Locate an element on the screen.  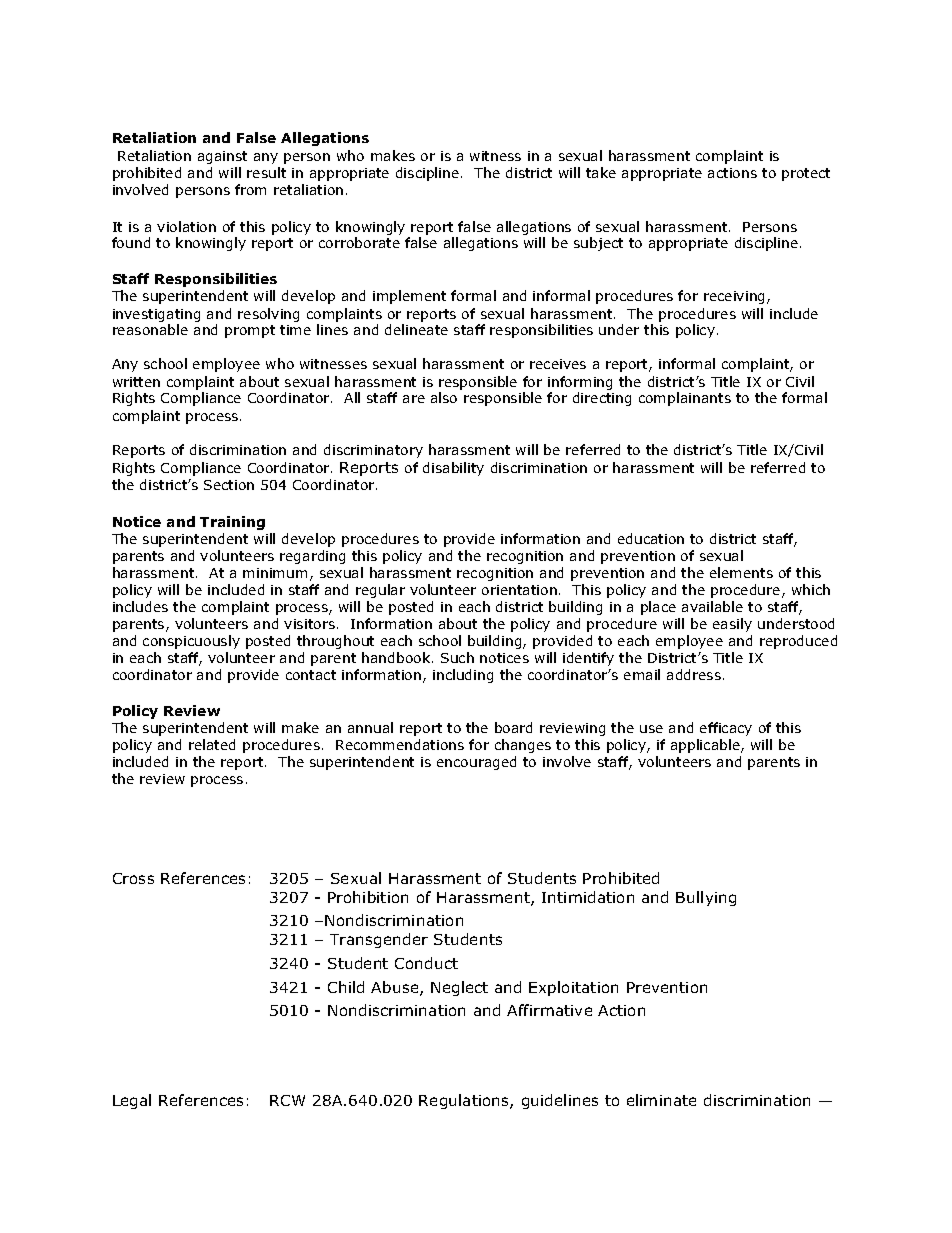
take is located at coordinates (601, 172).
